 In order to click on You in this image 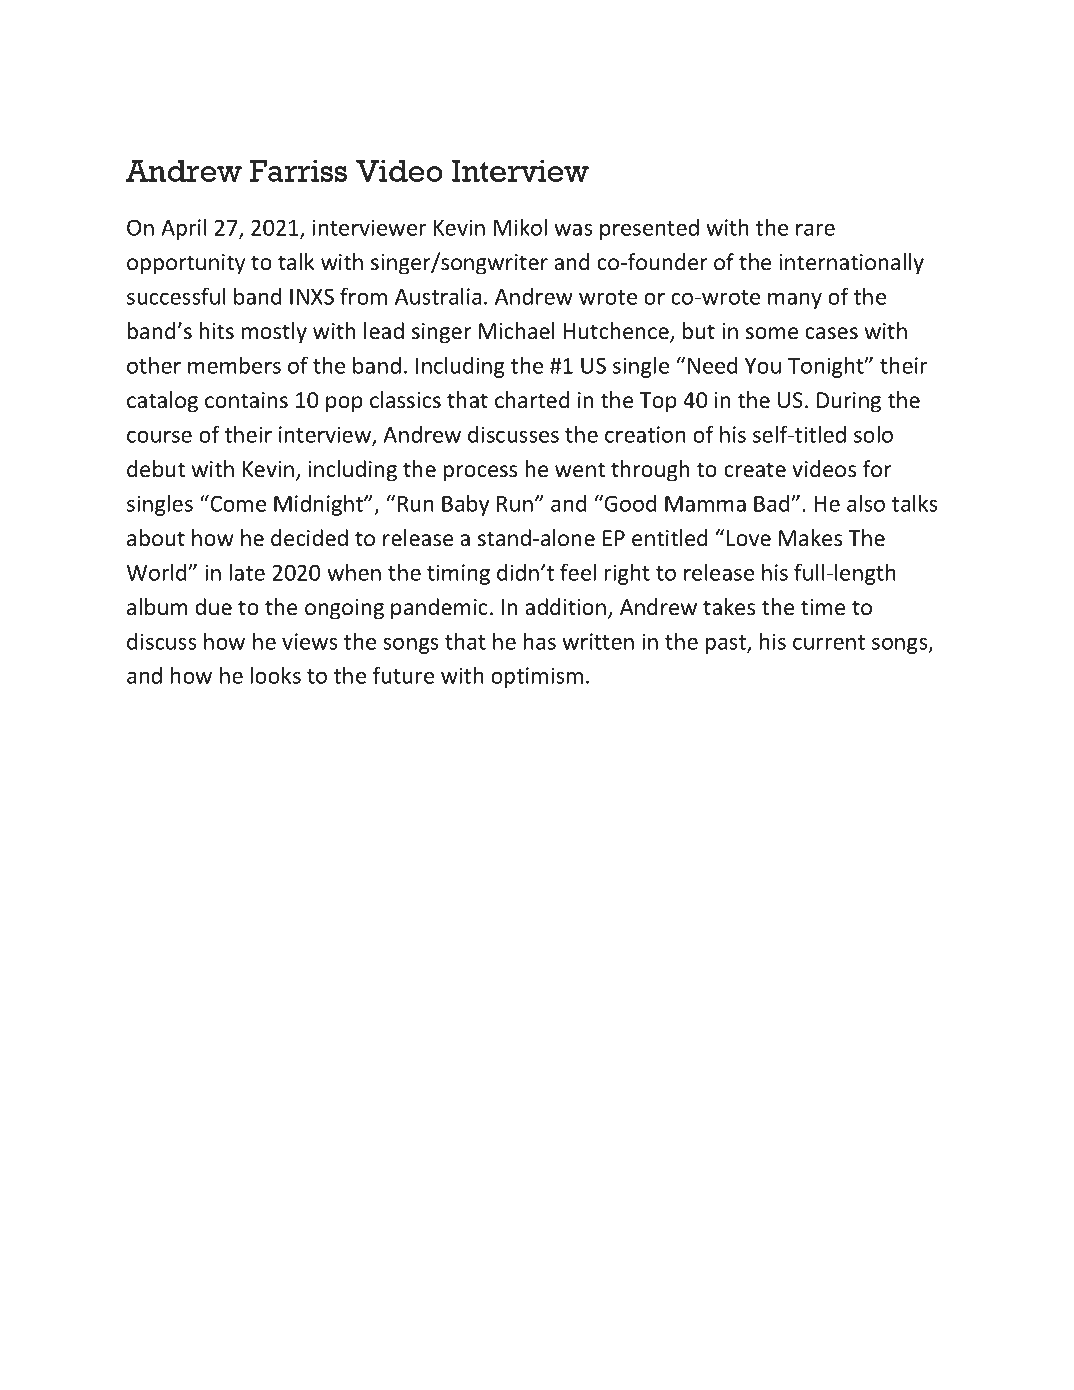, I will do `click(763, 366)`.
